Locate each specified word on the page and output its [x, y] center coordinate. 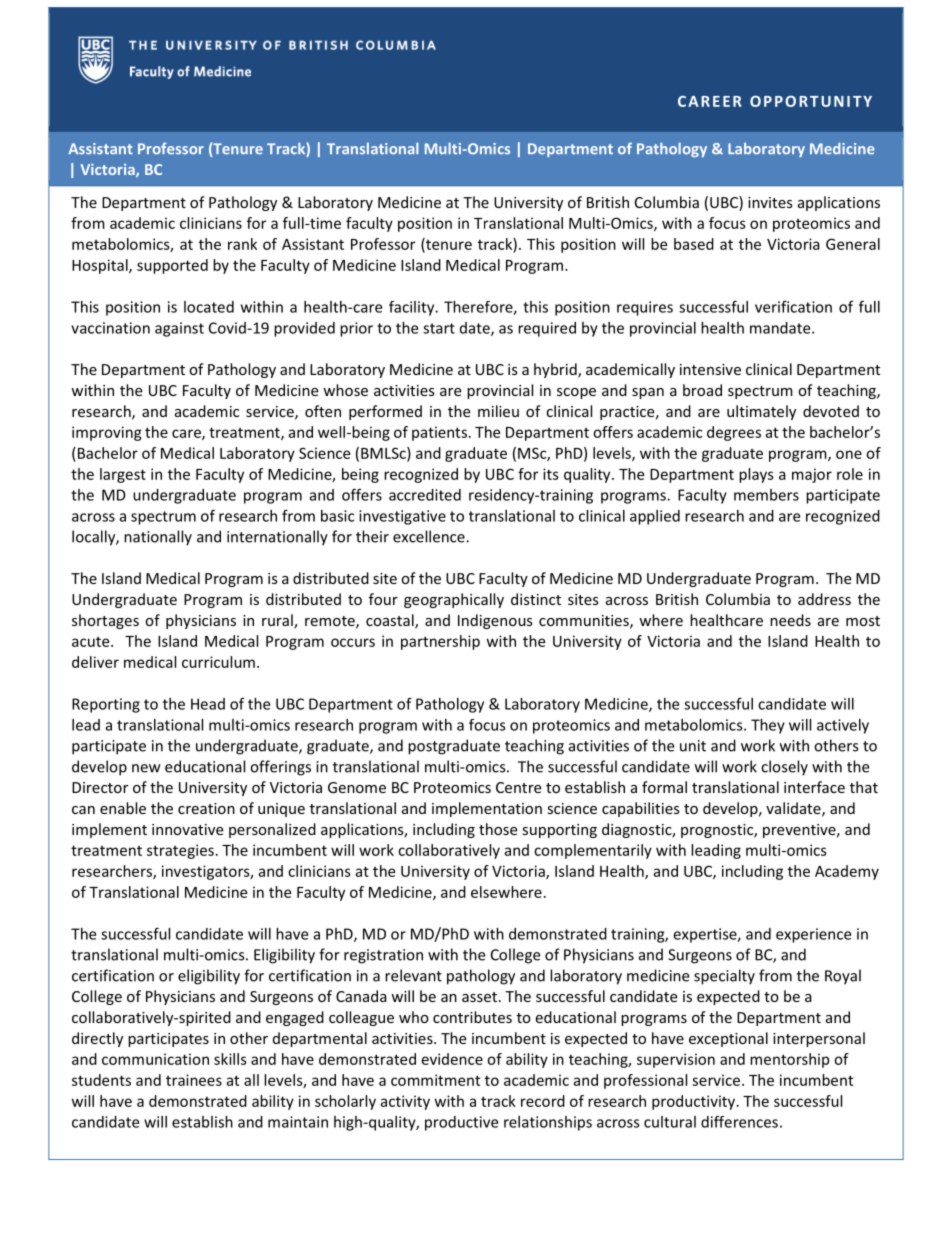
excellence [430, 536]
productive [461, 1123]
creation [206, 808]
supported [172, 266]
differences [739, 1122]
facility [413, 308]
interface [814, 787]
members [766, 495]
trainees [194, 1080]
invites [770, 202]
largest [123, 475]
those [498, 829]
